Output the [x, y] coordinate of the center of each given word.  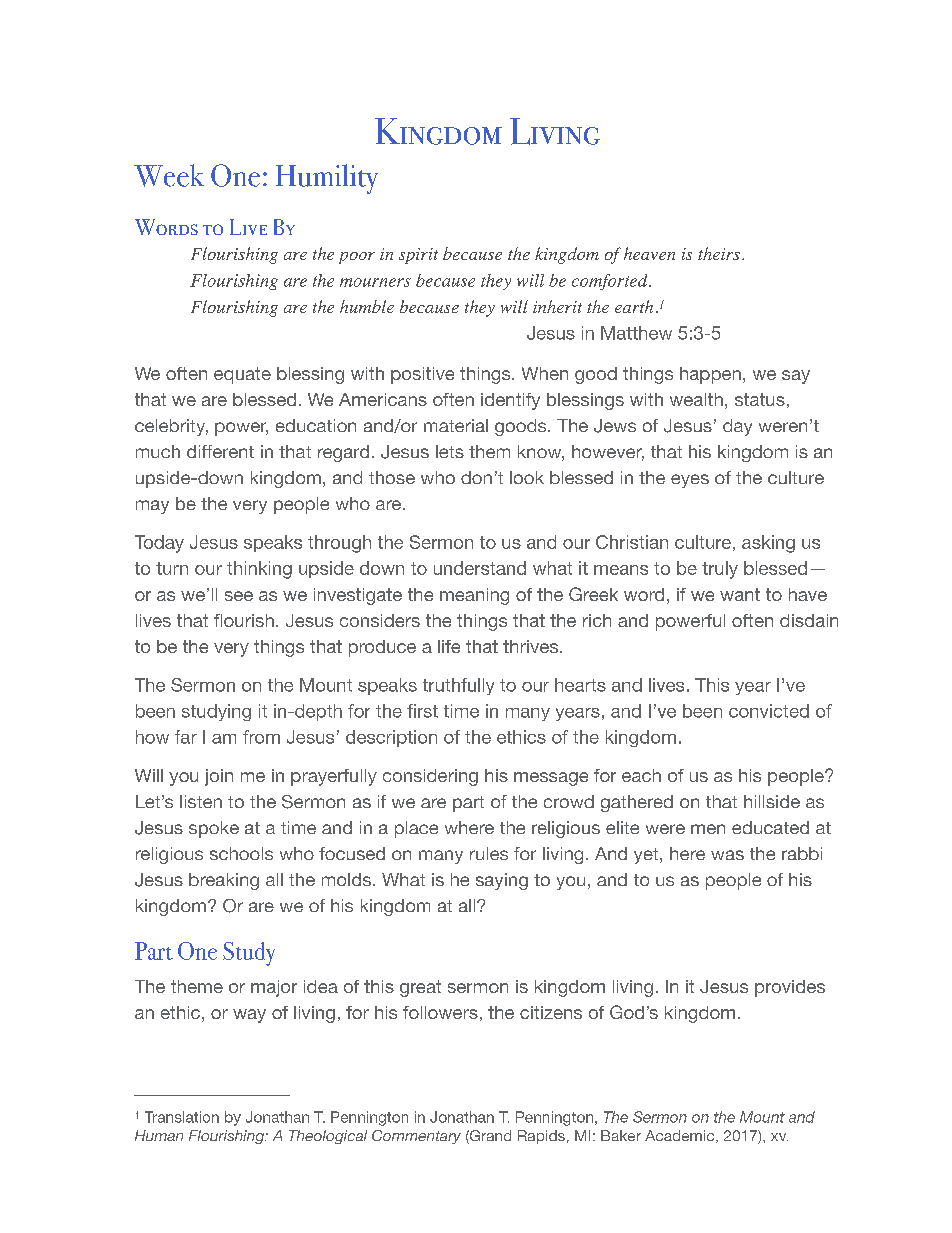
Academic [681, 1136]
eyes [690, 481]
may [152, 507]
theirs [719, 253]
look [527, 477]
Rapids [541, 1137]
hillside [772, 801]
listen [201, 801]
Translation [182, 1117]
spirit [418, 256]
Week [169, 175]
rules [489, 853]
